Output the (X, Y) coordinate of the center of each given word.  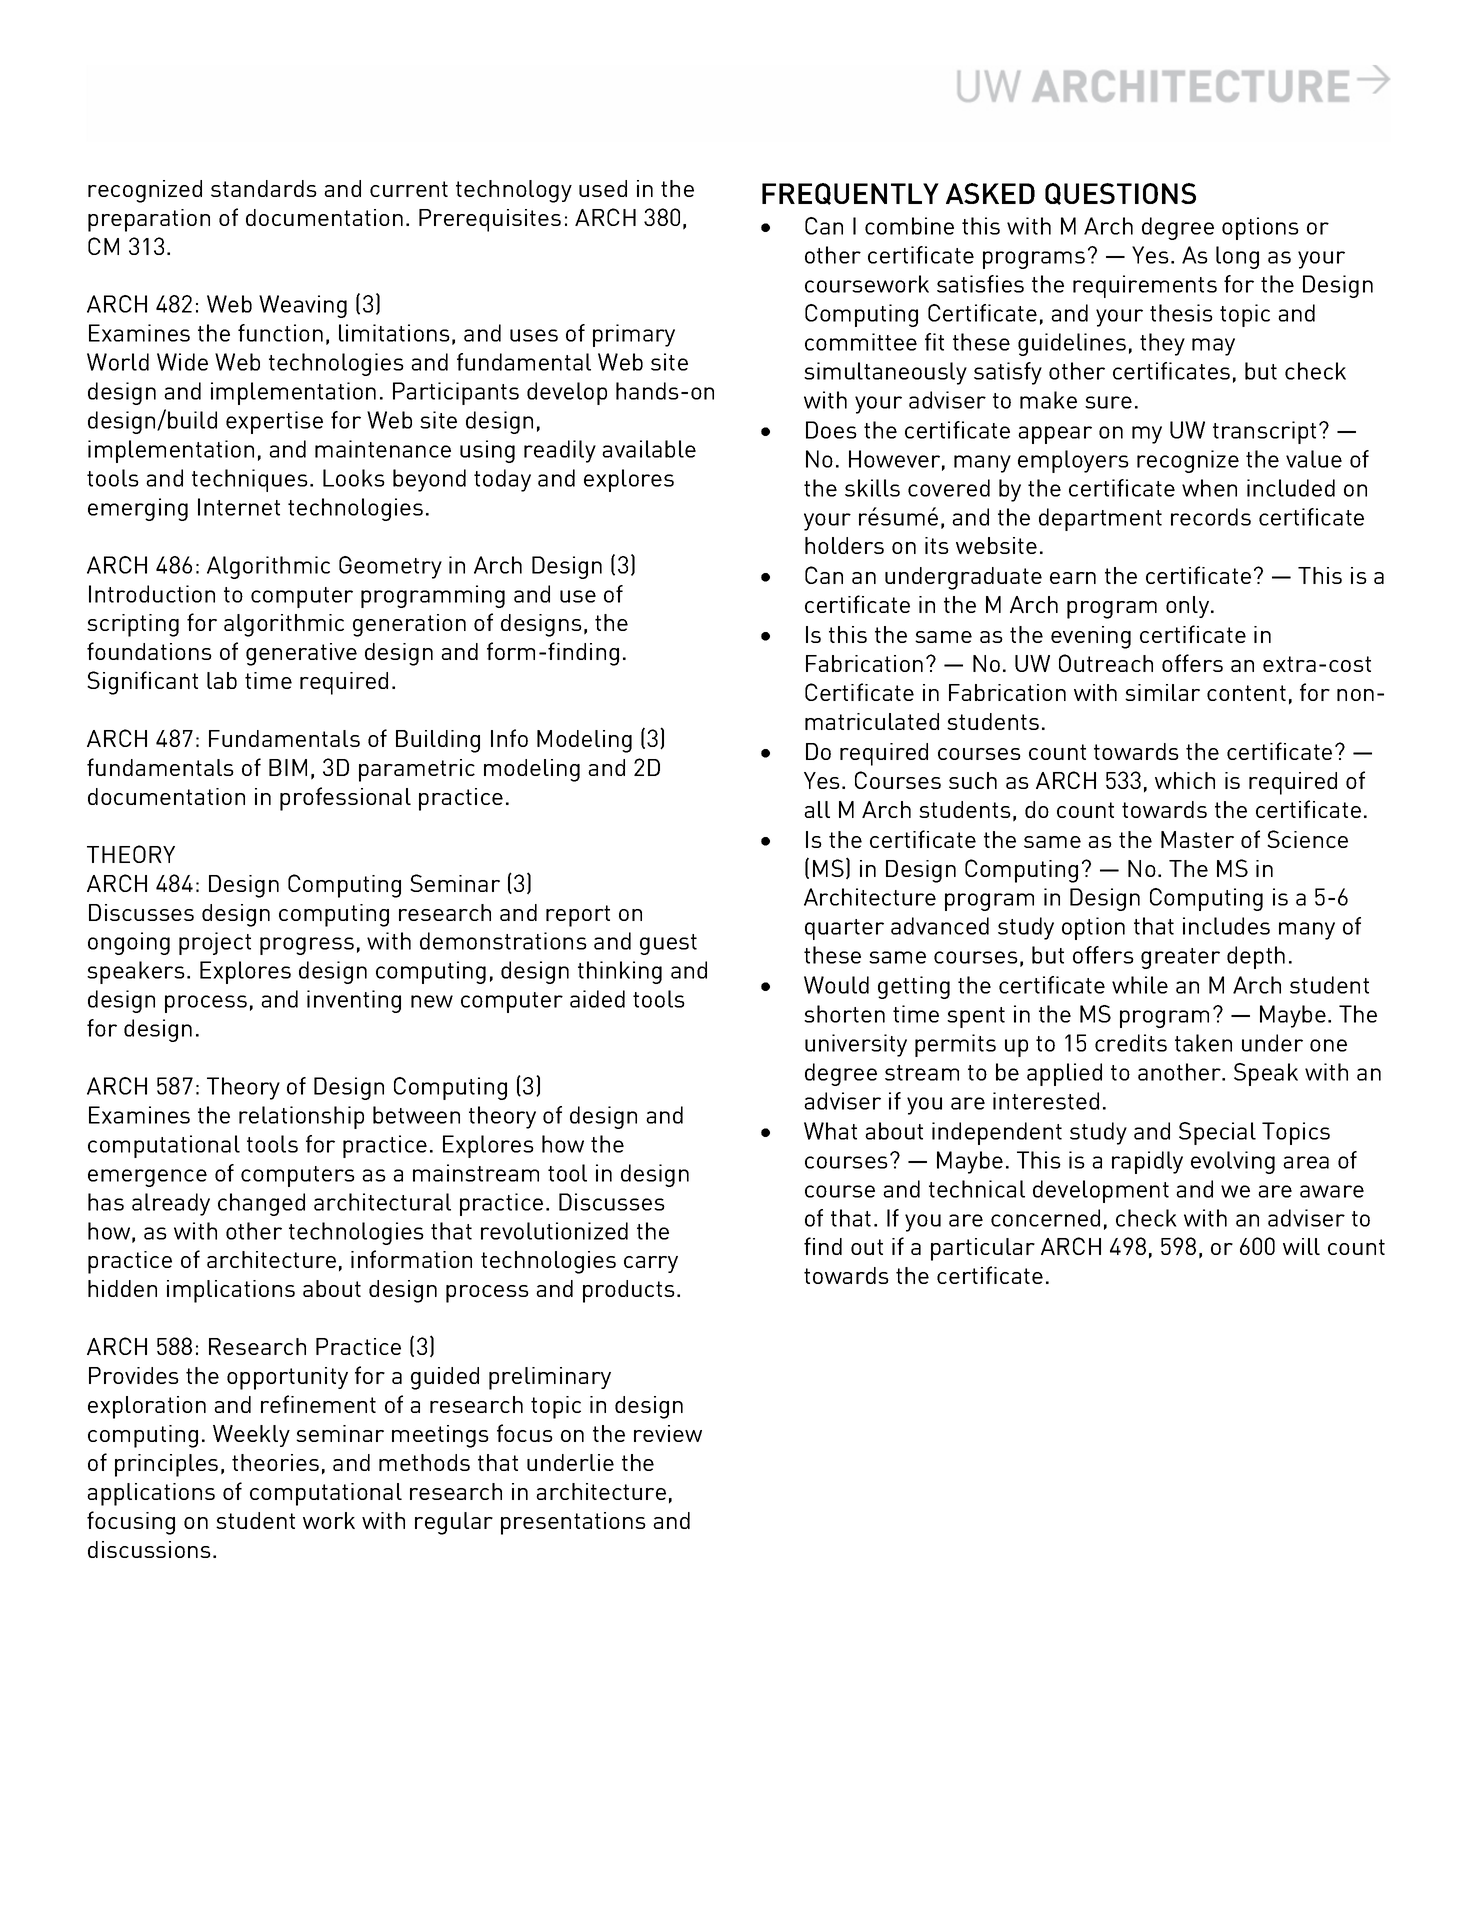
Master (1197, 839)
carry (651, 1264)
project (215, 943)
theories (275, 1462)
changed (261, 1204)
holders (844, 545)
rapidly (1147, 1162)
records (1211, 517)
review (668, 1433)
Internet (239, 507)
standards (264, 188)
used (603, 188)
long (1237, 257)
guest (668, 944)
